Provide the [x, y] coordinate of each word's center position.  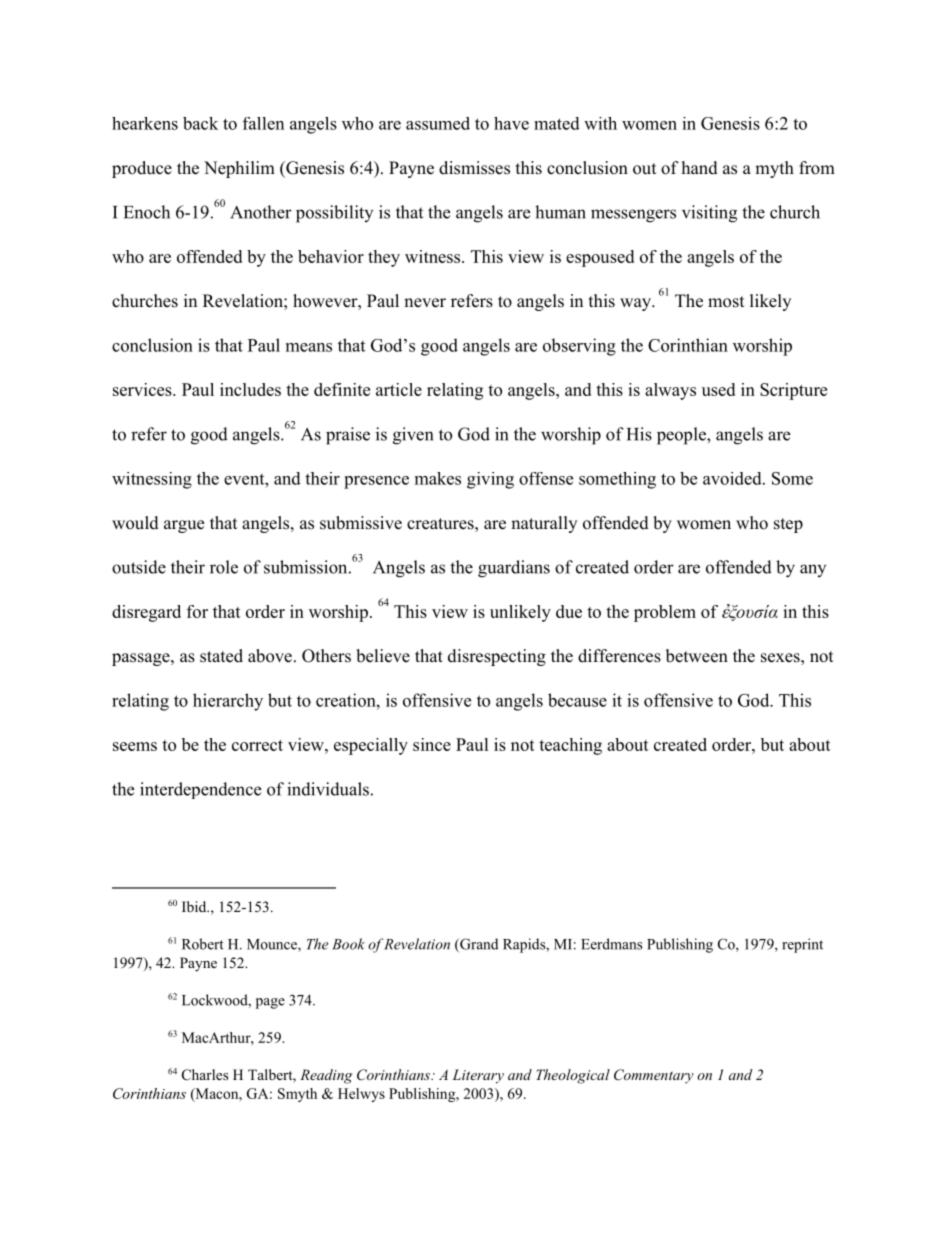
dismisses [474, 168]
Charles [205, 1075]
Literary [478, 1076]
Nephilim [239, 169]
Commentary [654, 1076]
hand [700, 168]
